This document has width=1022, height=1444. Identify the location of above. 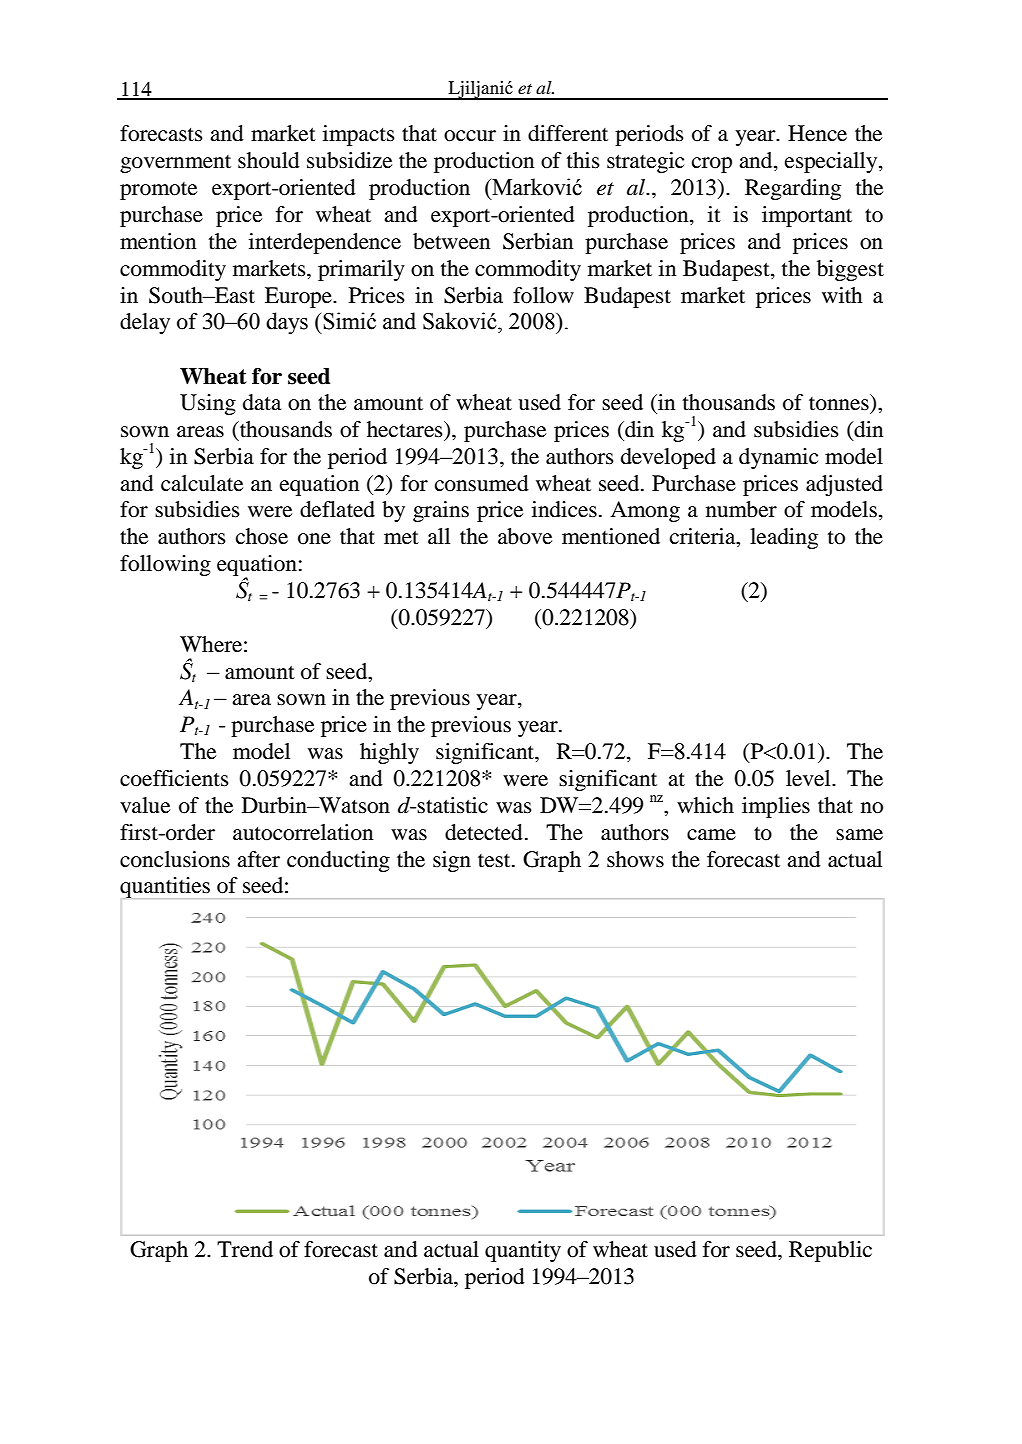
(525, 536).
